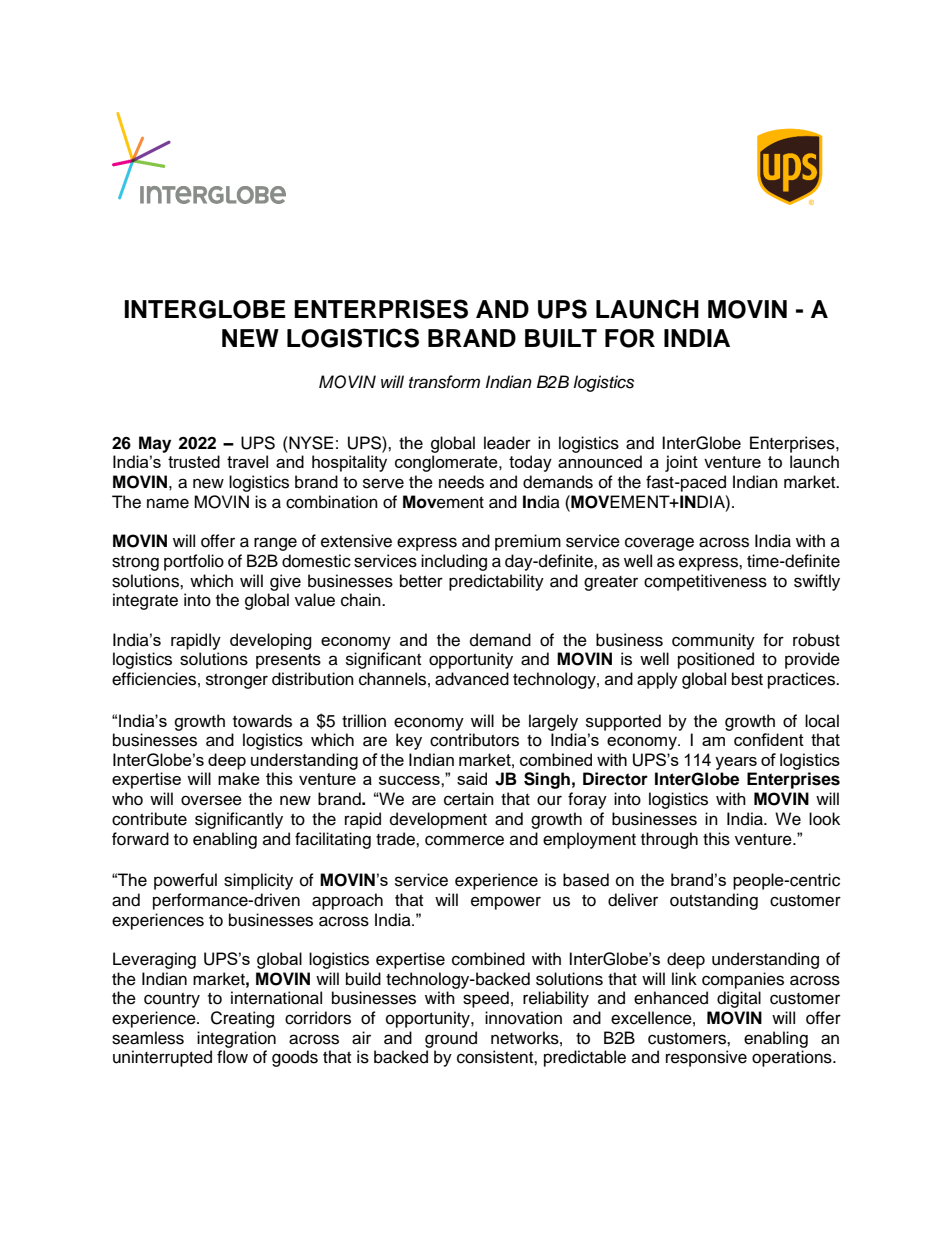 The width and height of the screenshot is (952, 1233). What do you see at coordinates (155, 444) in the screenshot?
I see `May` at bounding box center [155, 444].
